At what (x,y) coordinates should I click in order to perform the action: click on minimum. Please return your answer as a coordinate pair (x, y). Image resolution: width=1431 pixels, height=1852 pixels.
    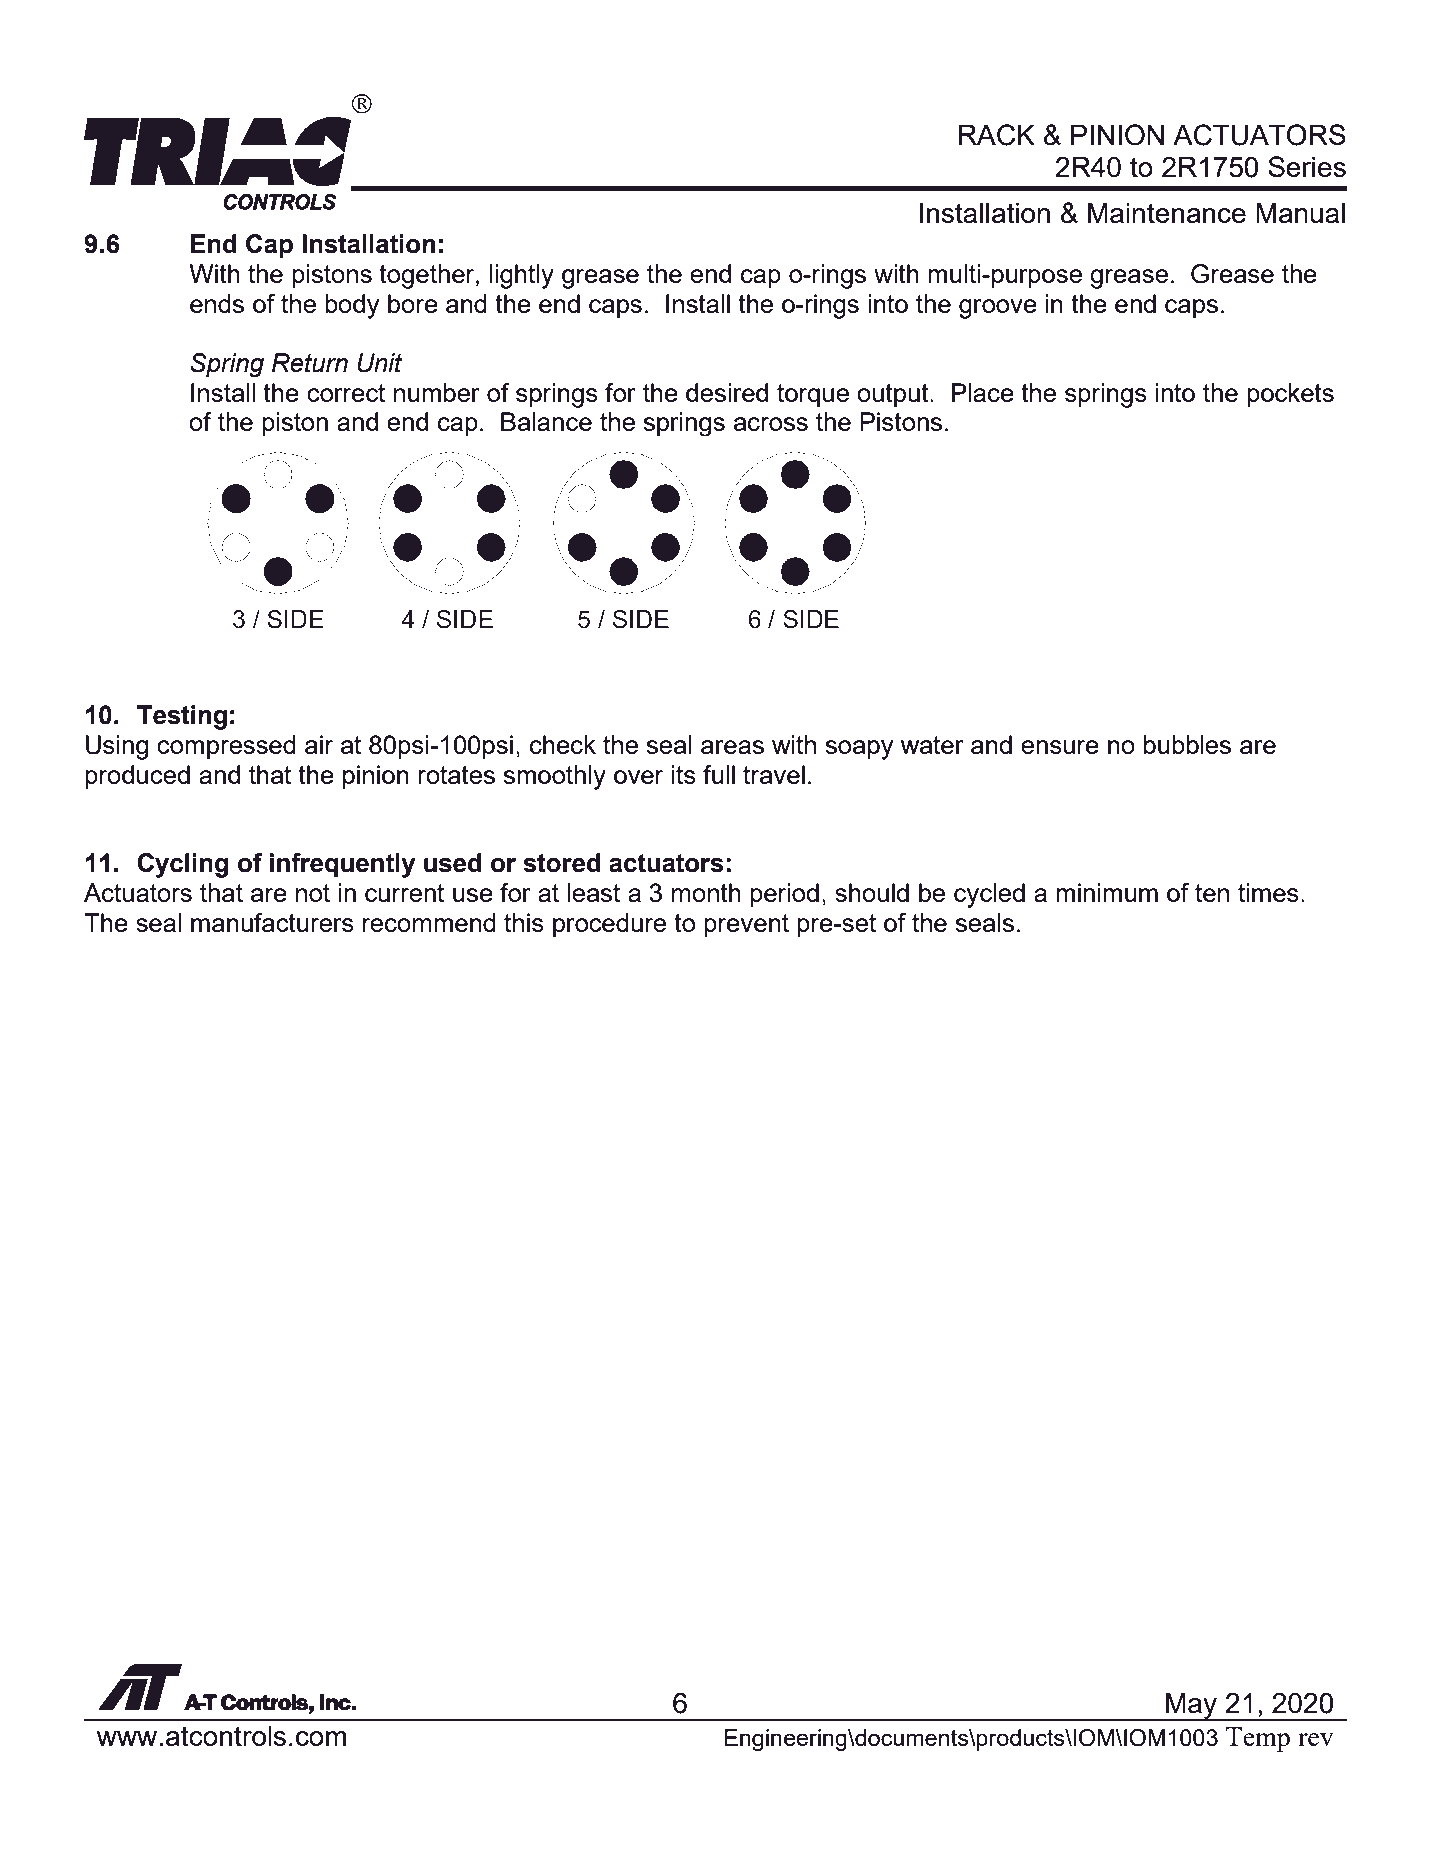
    Looking at the image, I should click on (1107, 892).
